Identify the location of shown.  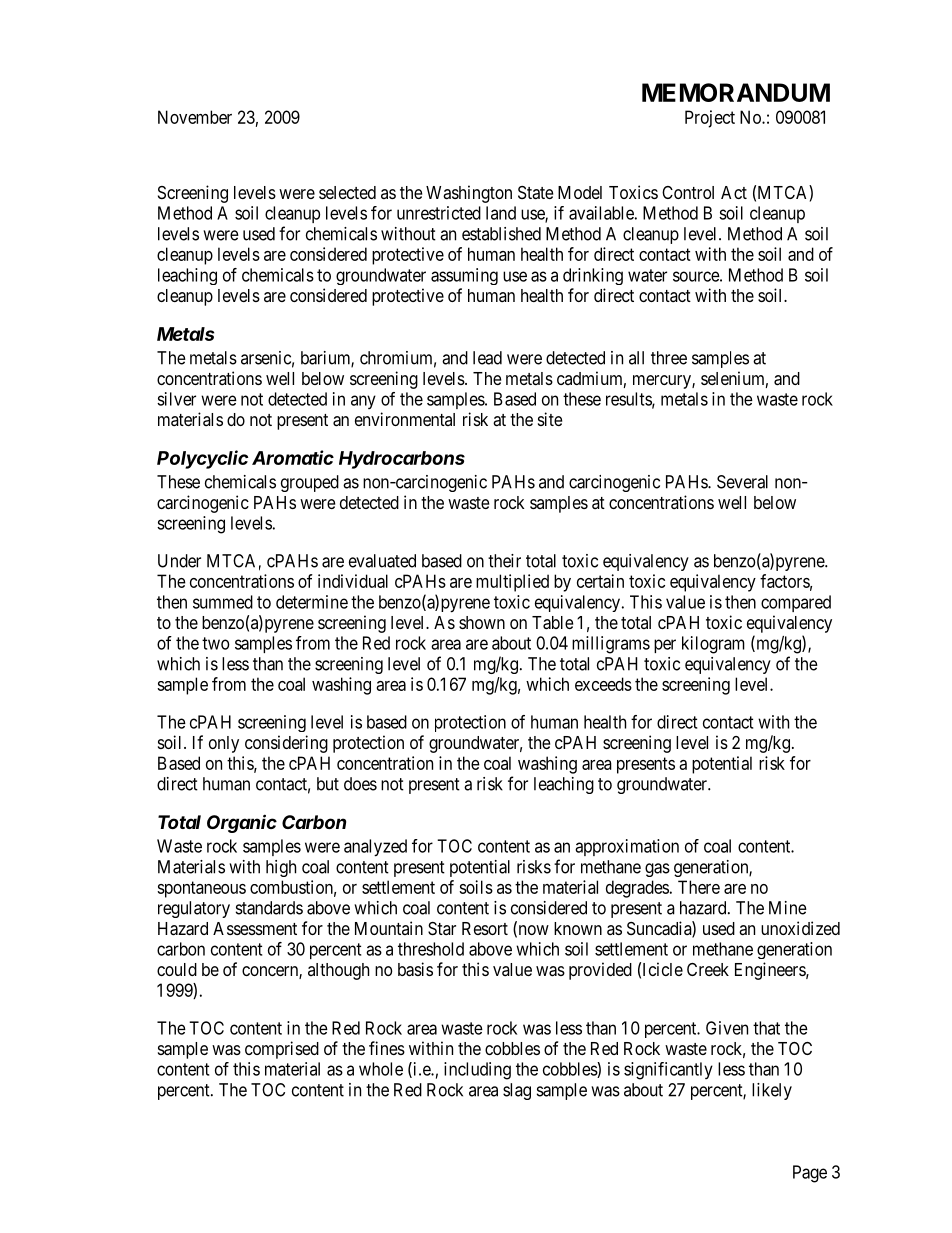
(482, 622).
